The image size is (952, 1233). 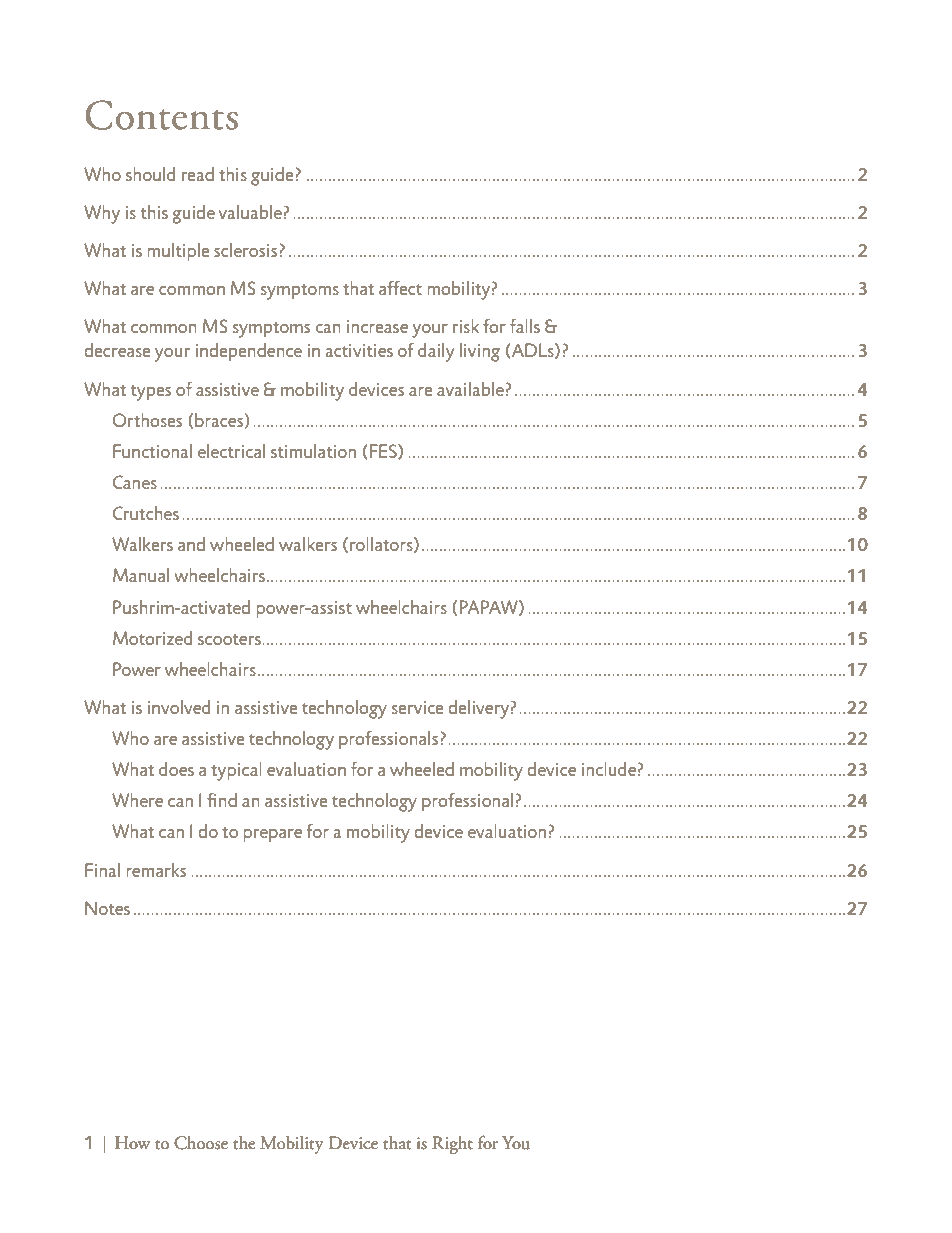 What do you see at coordinates (417, 707) in the document?
I see `service` at bounding box center [417, 707].
